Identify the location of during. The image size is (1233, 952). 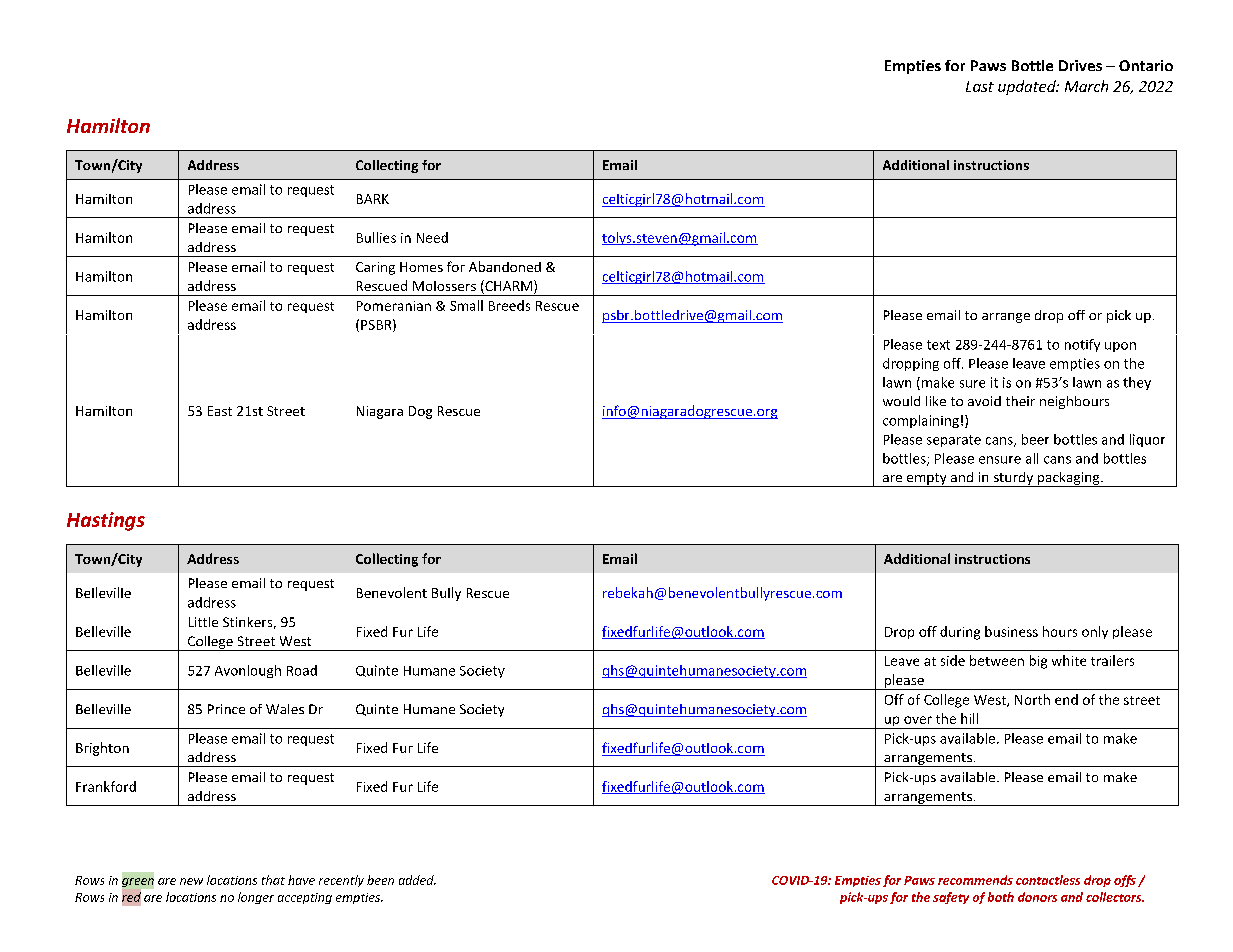
(960, 633).
